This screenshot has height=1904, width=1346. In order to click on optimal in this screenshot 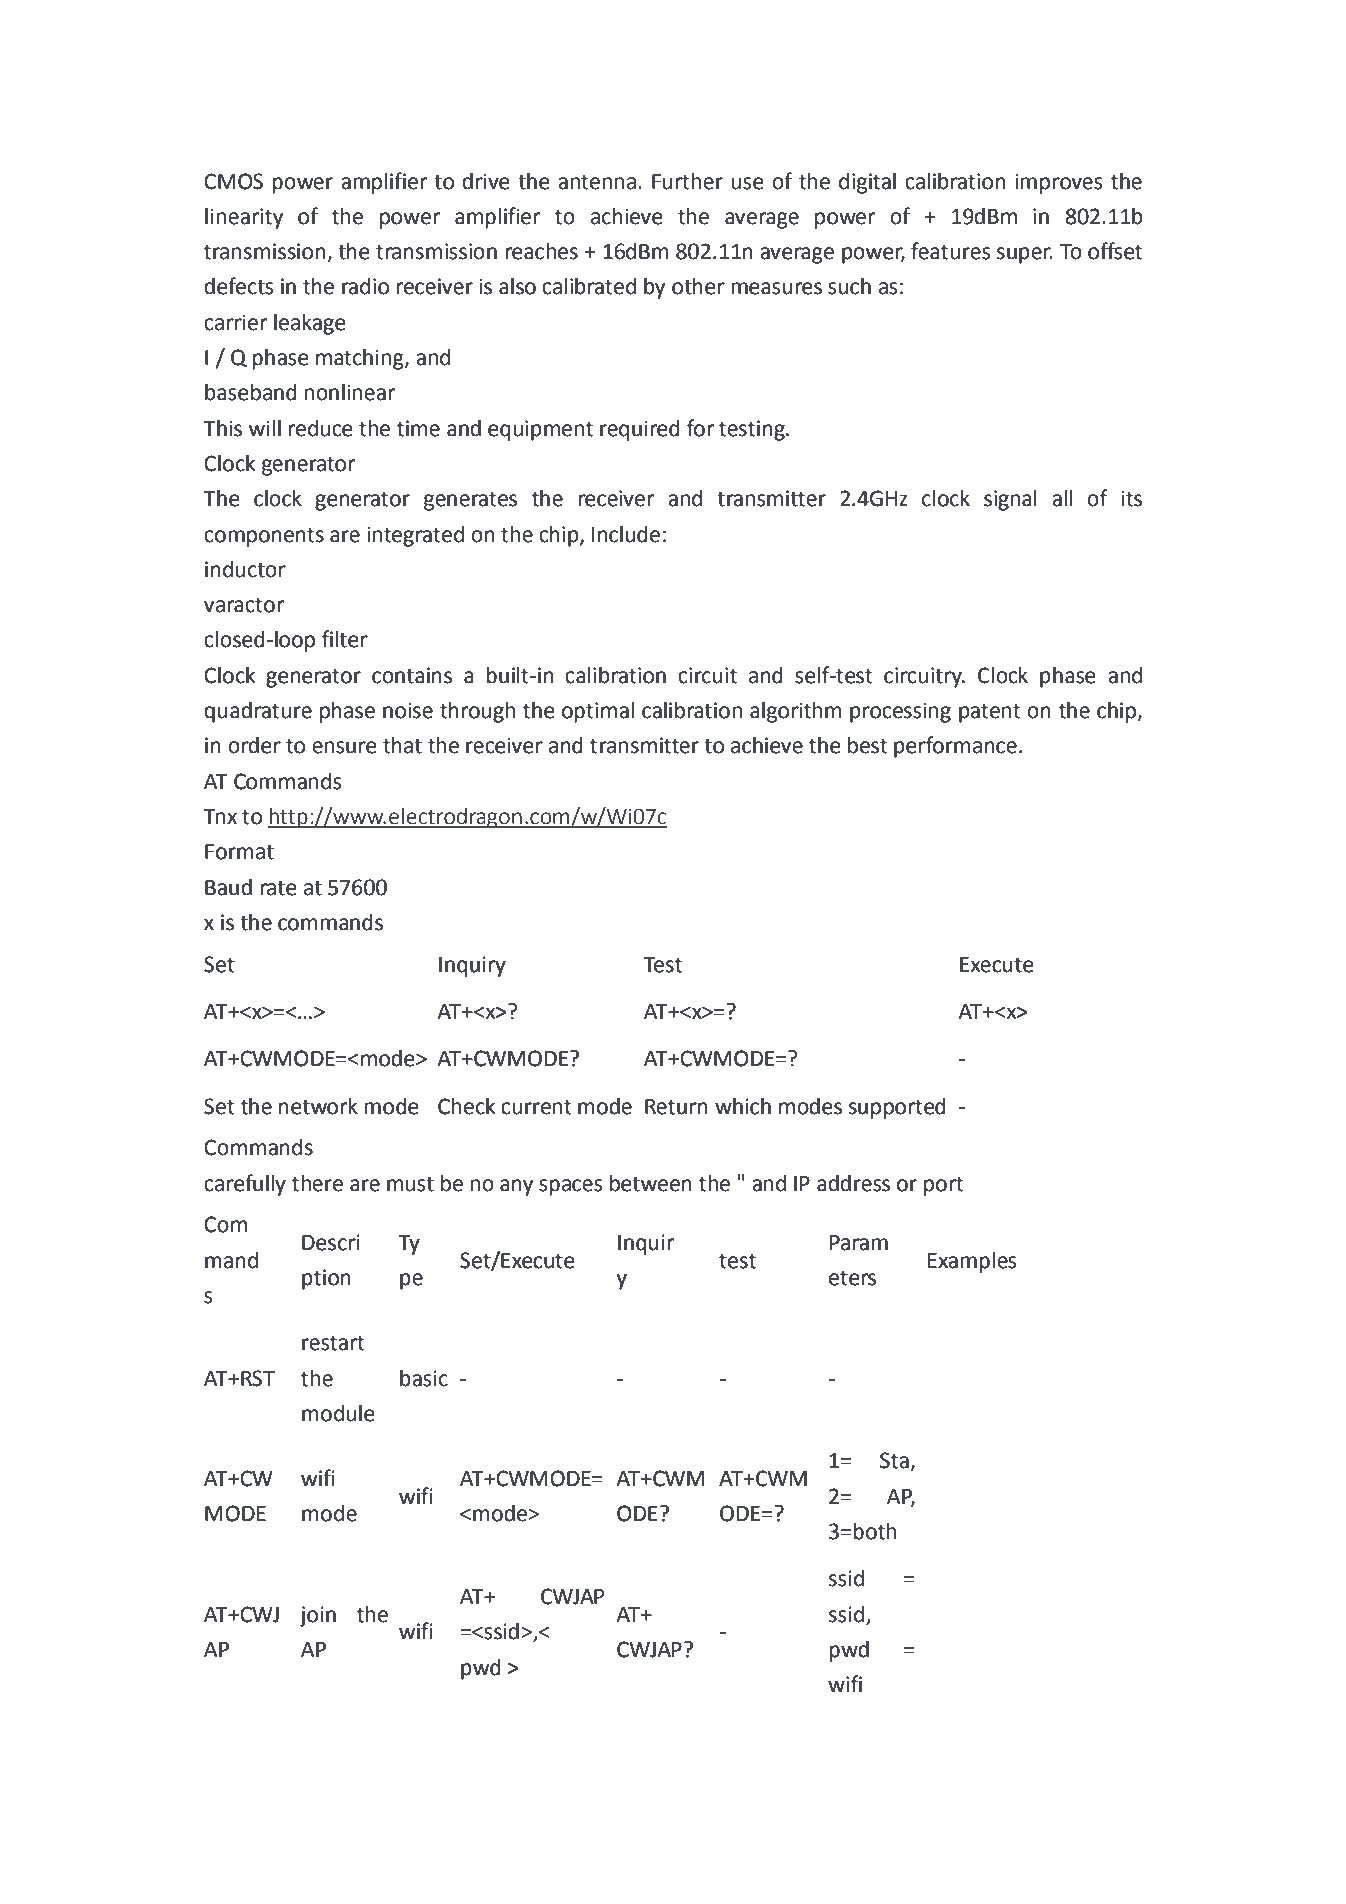, I will do `click(598, 712)`.
